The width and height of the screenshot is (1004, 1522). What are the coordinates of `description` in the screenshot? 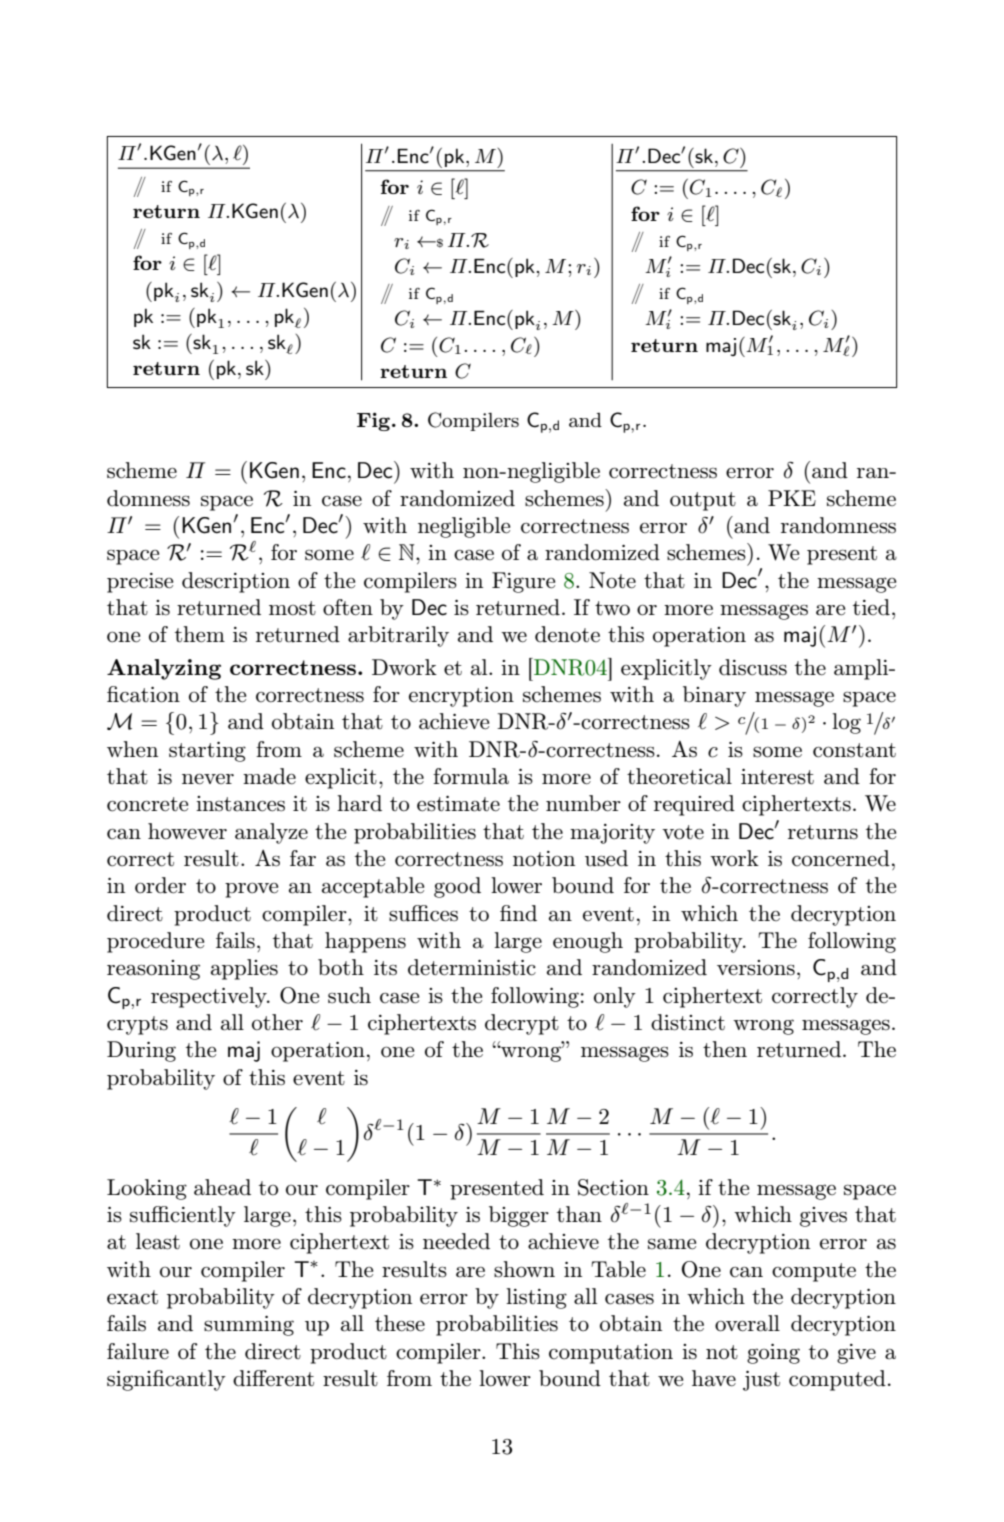 It's located at (236, 582).
